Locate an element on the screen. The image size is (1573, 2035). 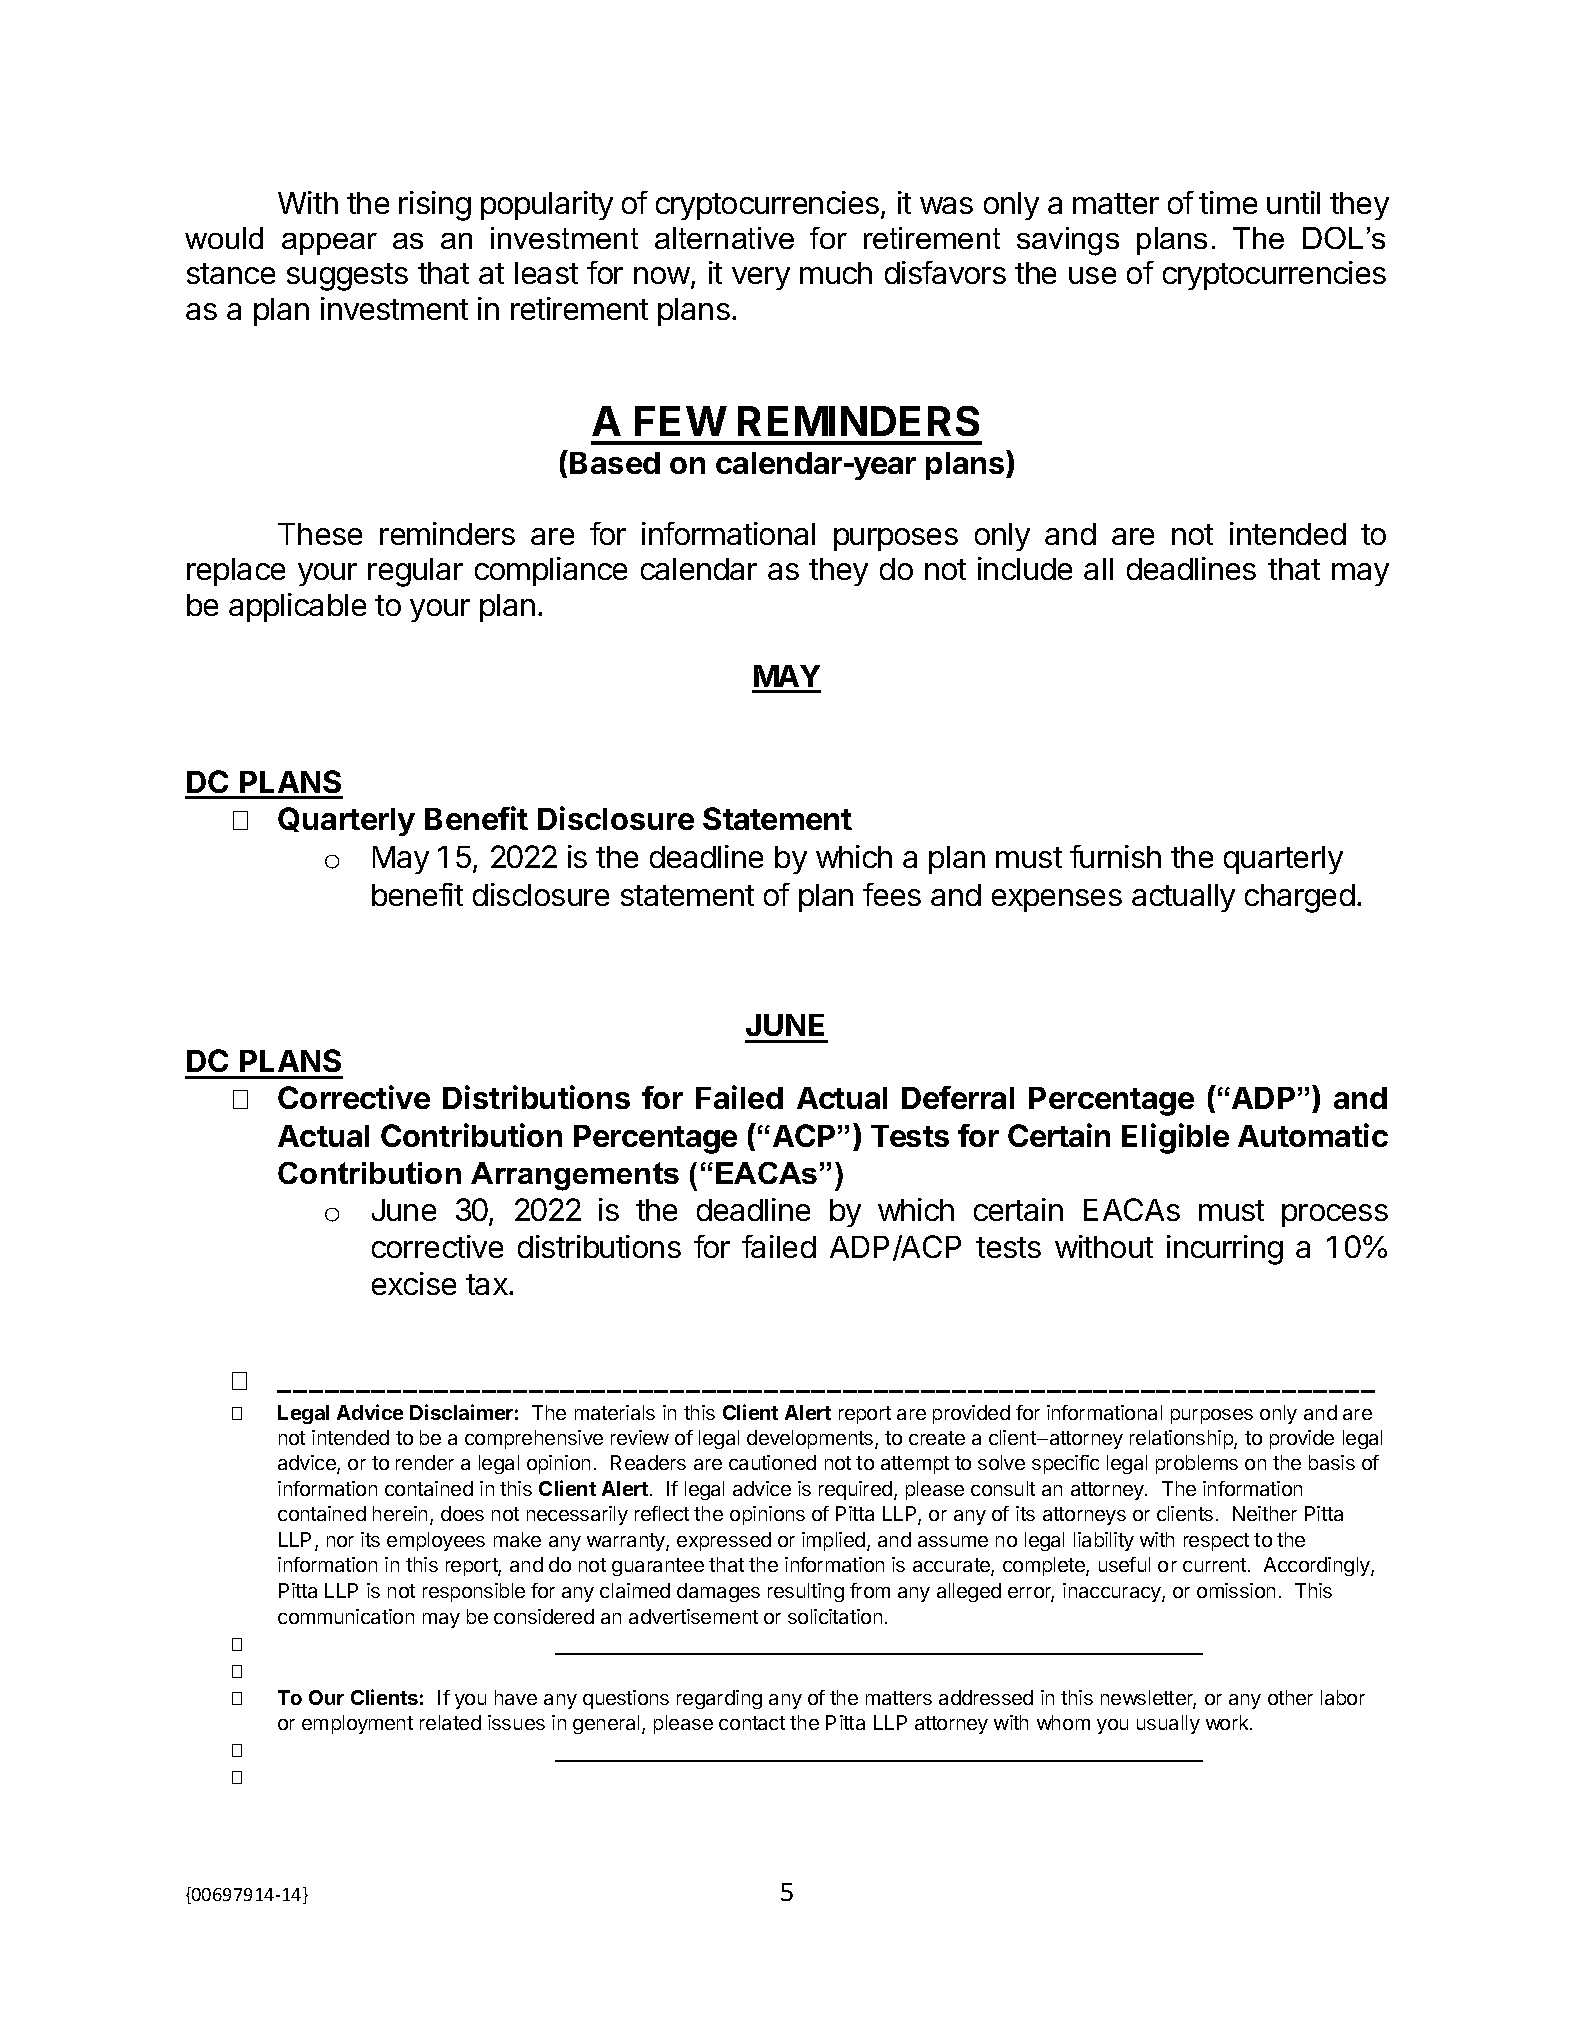
fees is located at coordinates (892, 894).
